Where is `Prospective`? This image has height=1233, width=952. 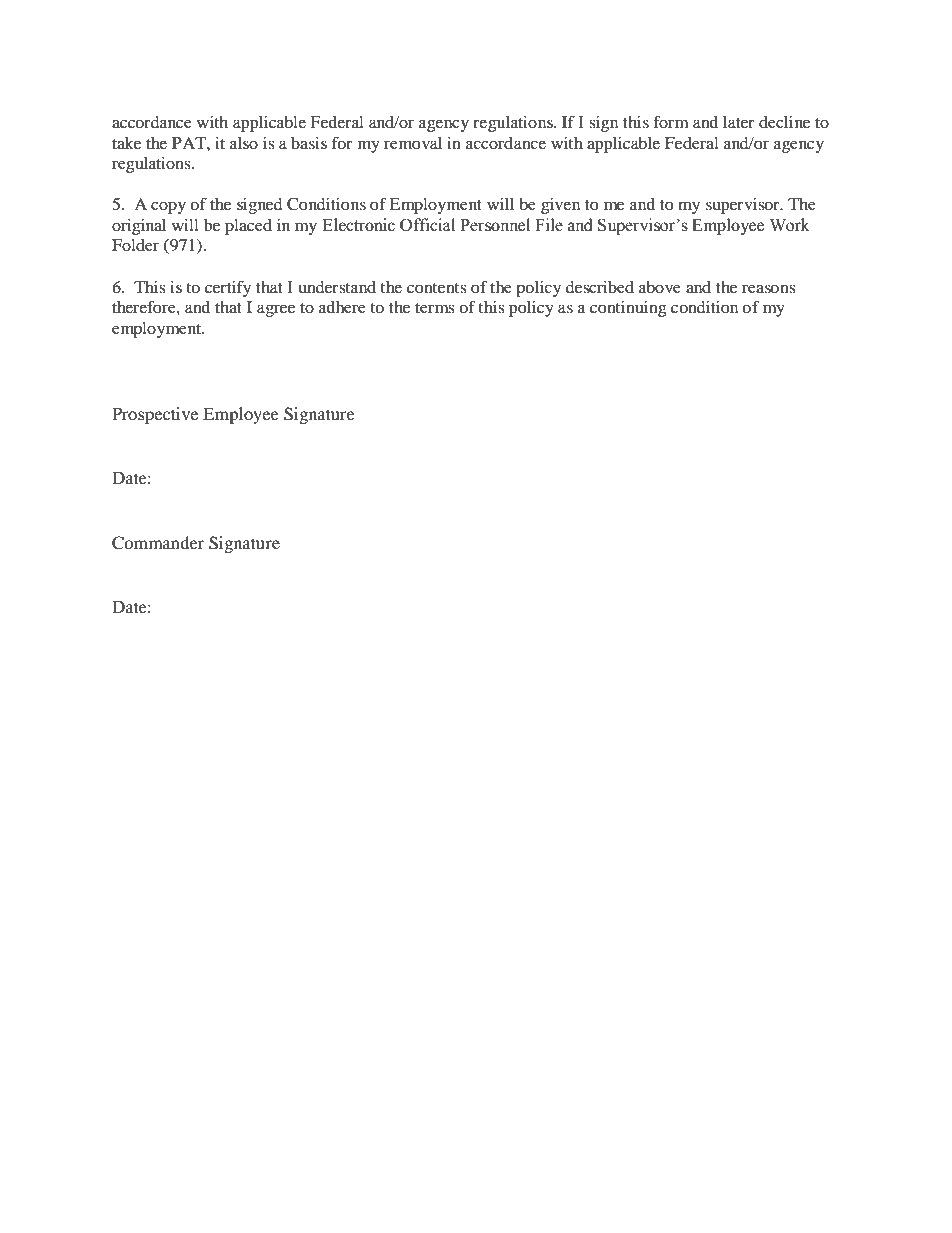 Prospective is located at coordinates (155, 415).
